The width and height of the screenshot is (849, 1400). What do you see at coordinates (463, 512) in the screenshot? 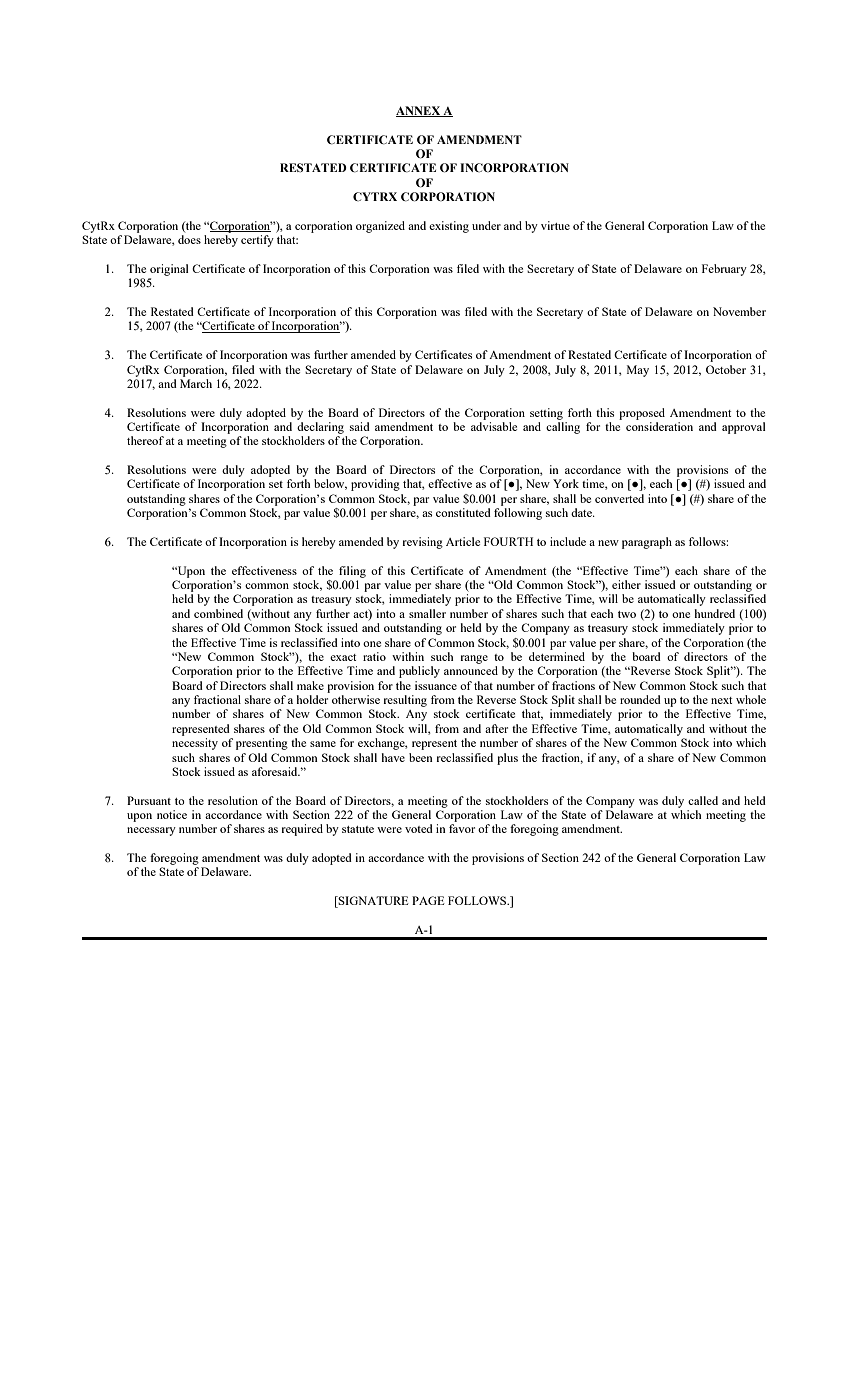
I see `constituted` at bounding box center [463, 512].
